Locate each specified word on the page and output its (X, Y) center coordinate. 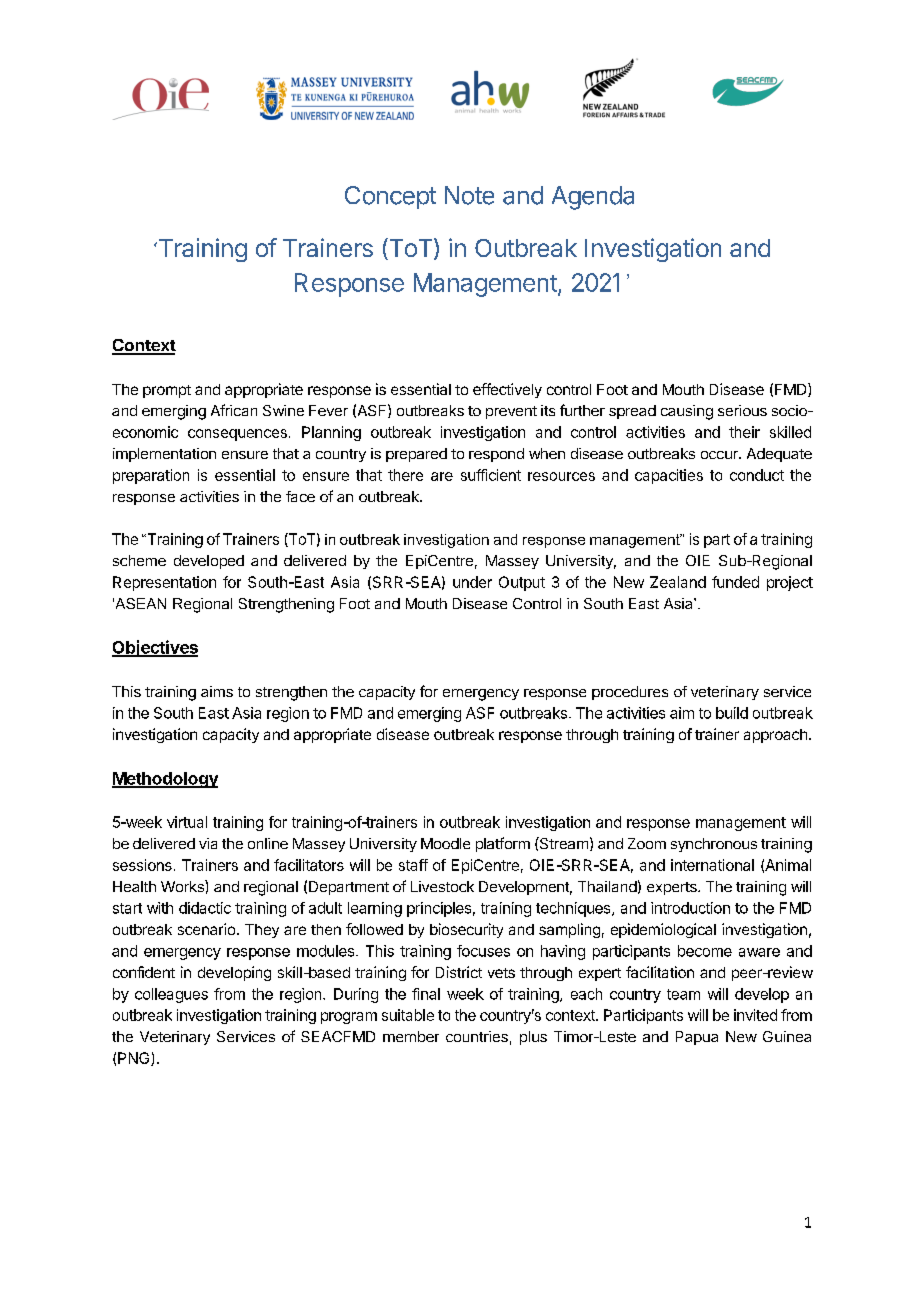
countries (477, 1036)
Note (469, 195)
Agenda (593, 198)
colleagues (171, 995)
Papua (697, 1038)
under (472, 582)
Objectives (155, 648)
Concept (390, 197)
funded (735, 582)
